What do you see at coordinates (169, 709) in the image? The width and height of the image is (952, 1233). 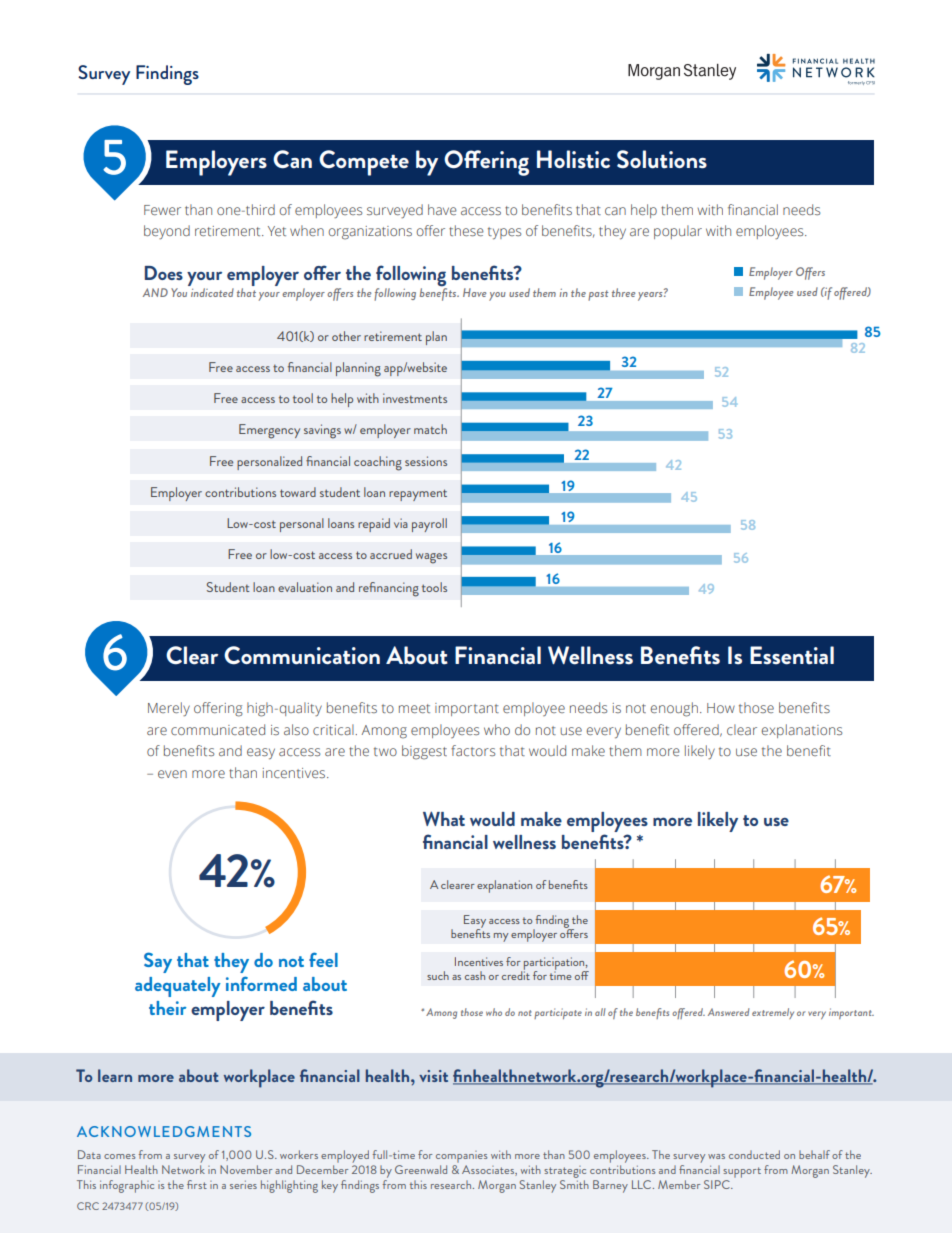 I see `Merely` at bounding box center [169, 709].
